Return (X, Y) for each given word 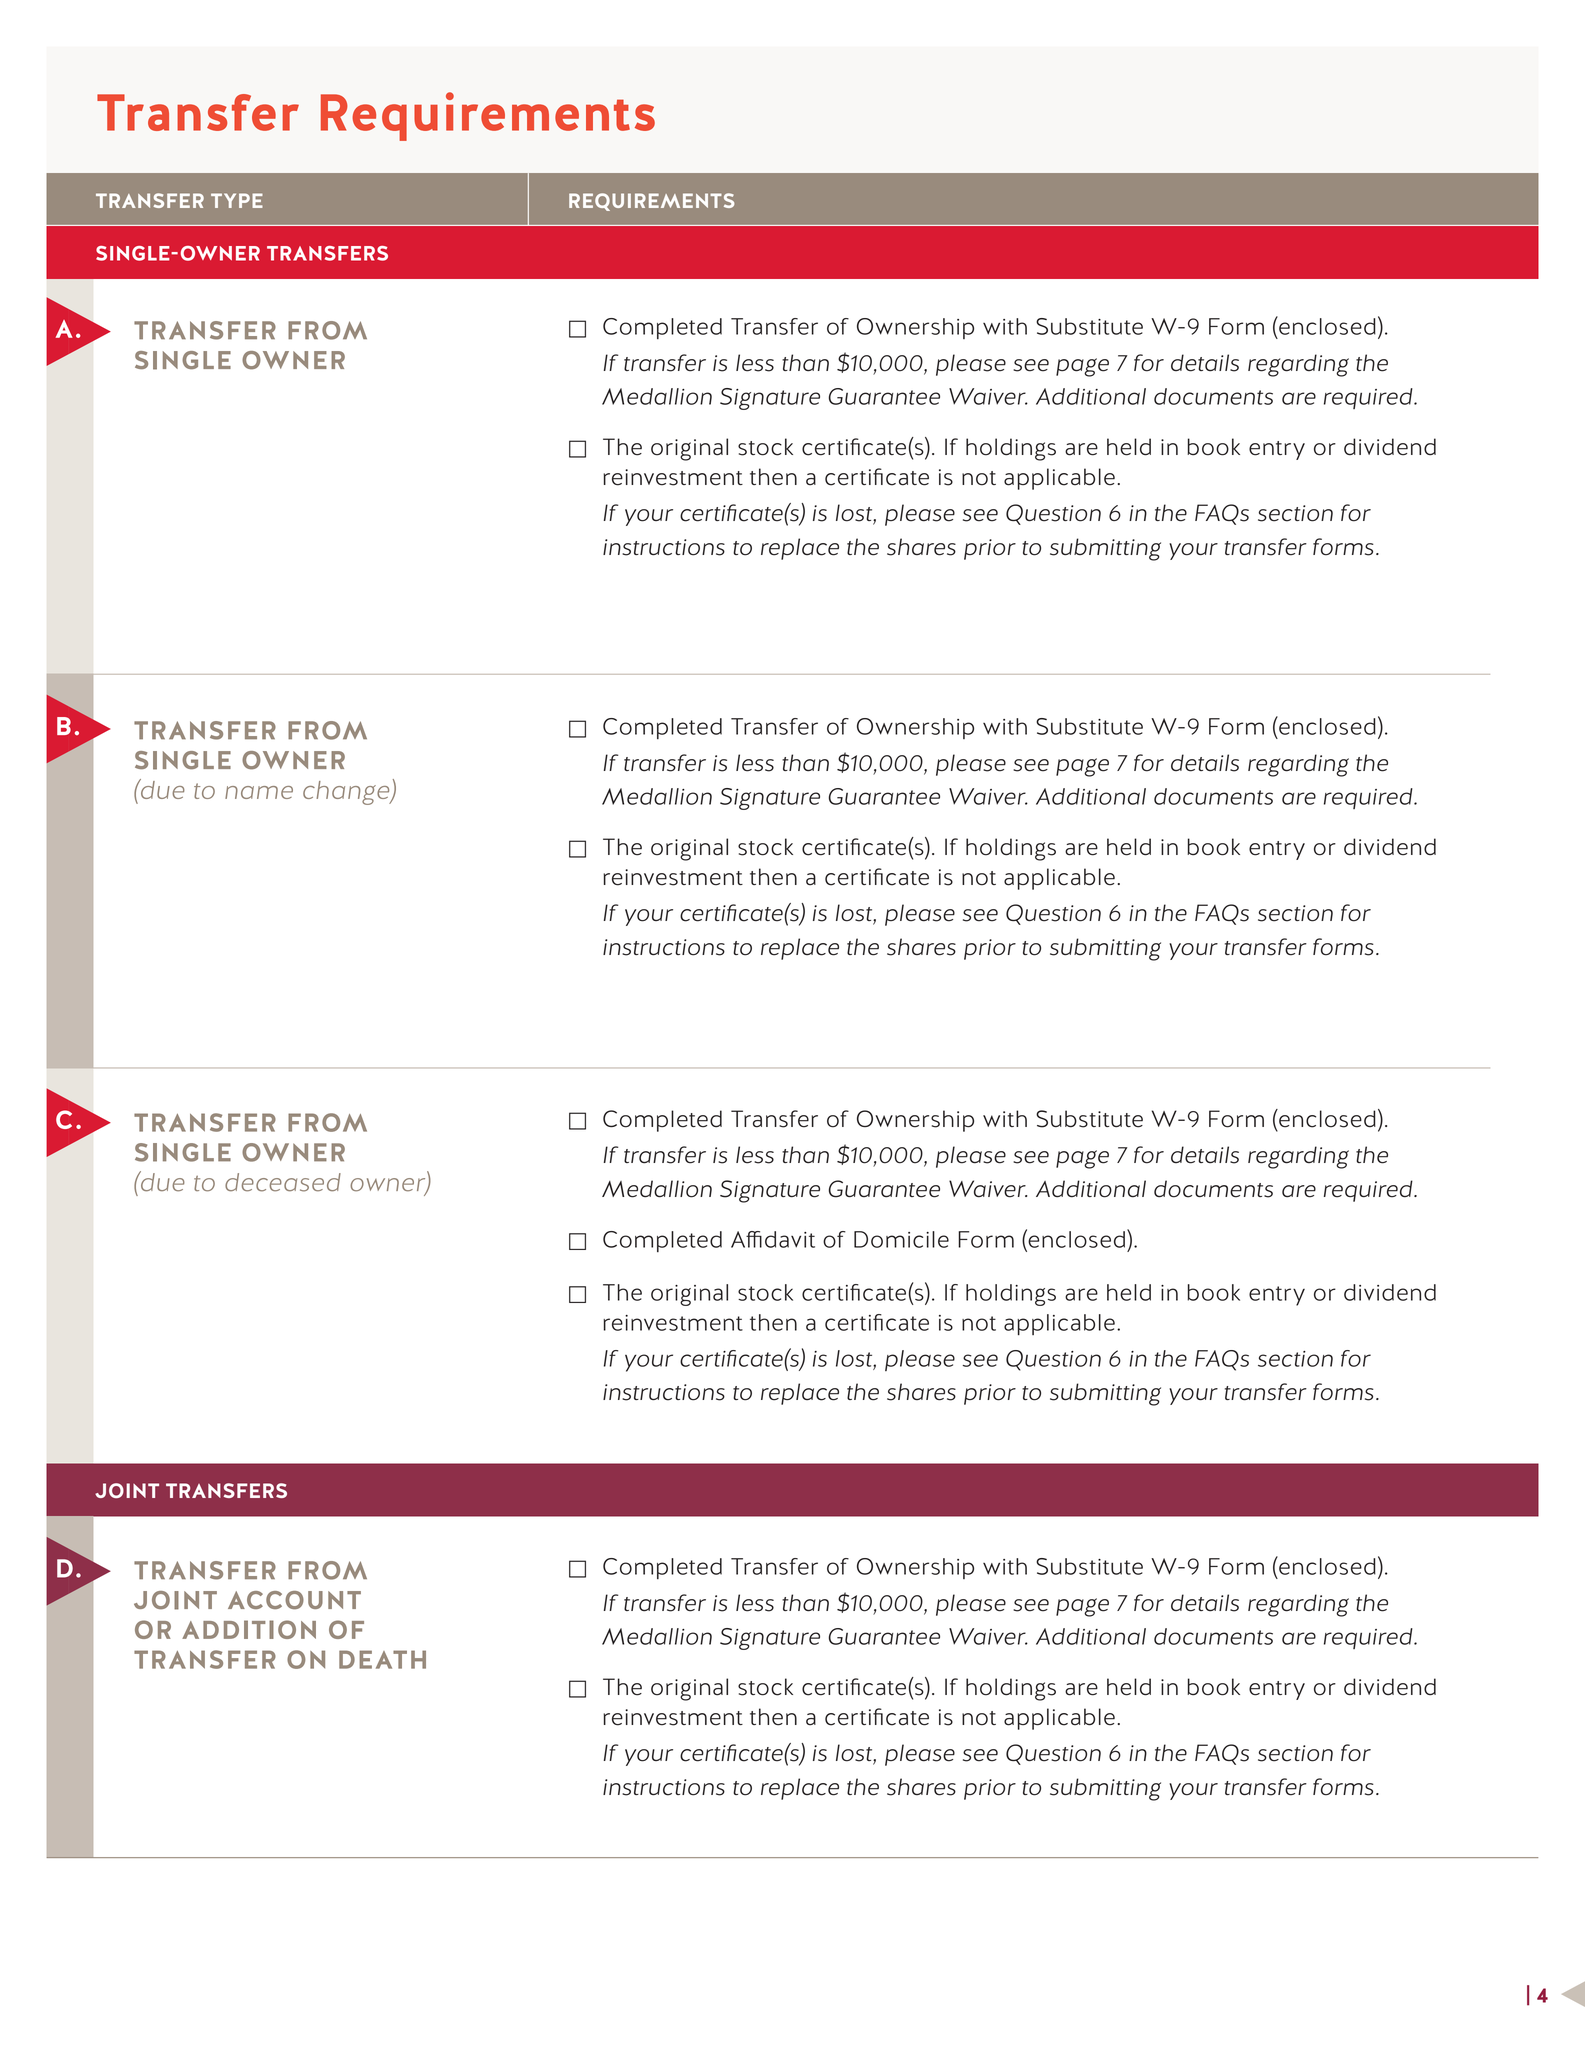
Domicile (901, 1239)
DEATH (382, 1659)
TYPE (237, 200)
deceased (283, 1182)
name (259, 792)
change (347, 793)
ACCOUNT (294, 1600)
